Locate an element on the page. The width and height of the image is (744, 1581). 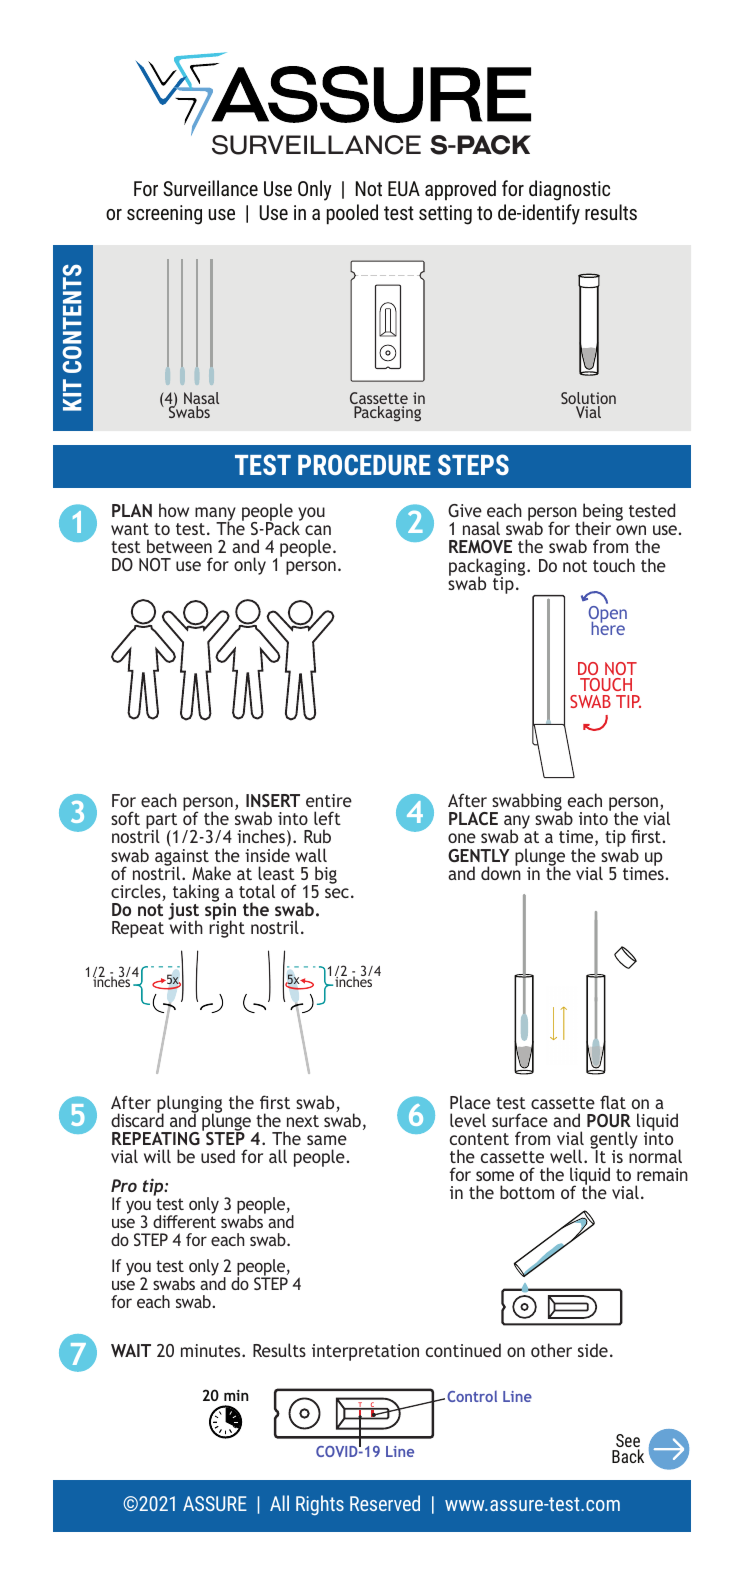
here is located at coordinates (608, 627).
